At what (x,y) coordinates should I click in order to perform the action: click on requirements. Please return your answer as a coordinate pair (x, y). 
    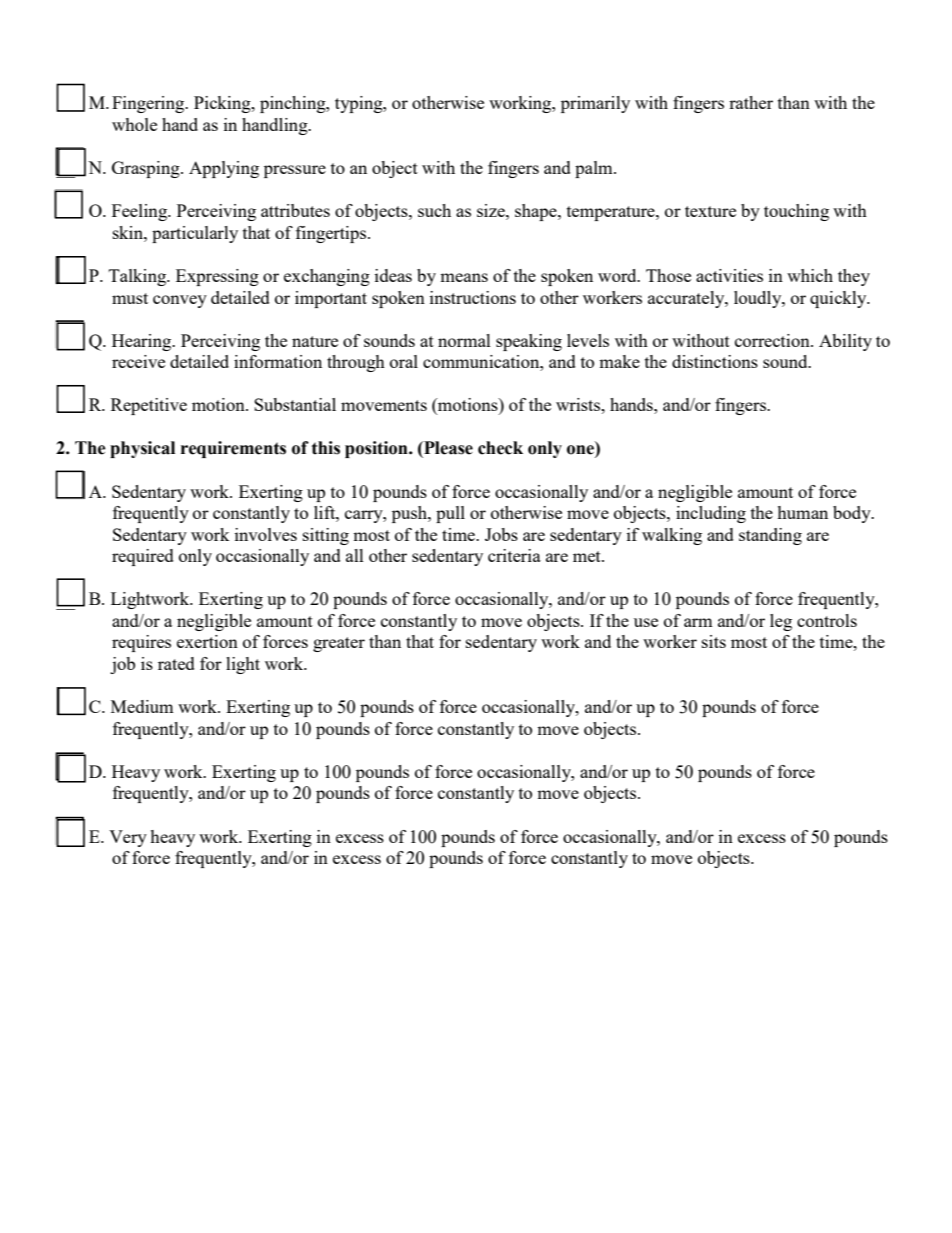
    Looking at the image, I should click on (233, 449).
